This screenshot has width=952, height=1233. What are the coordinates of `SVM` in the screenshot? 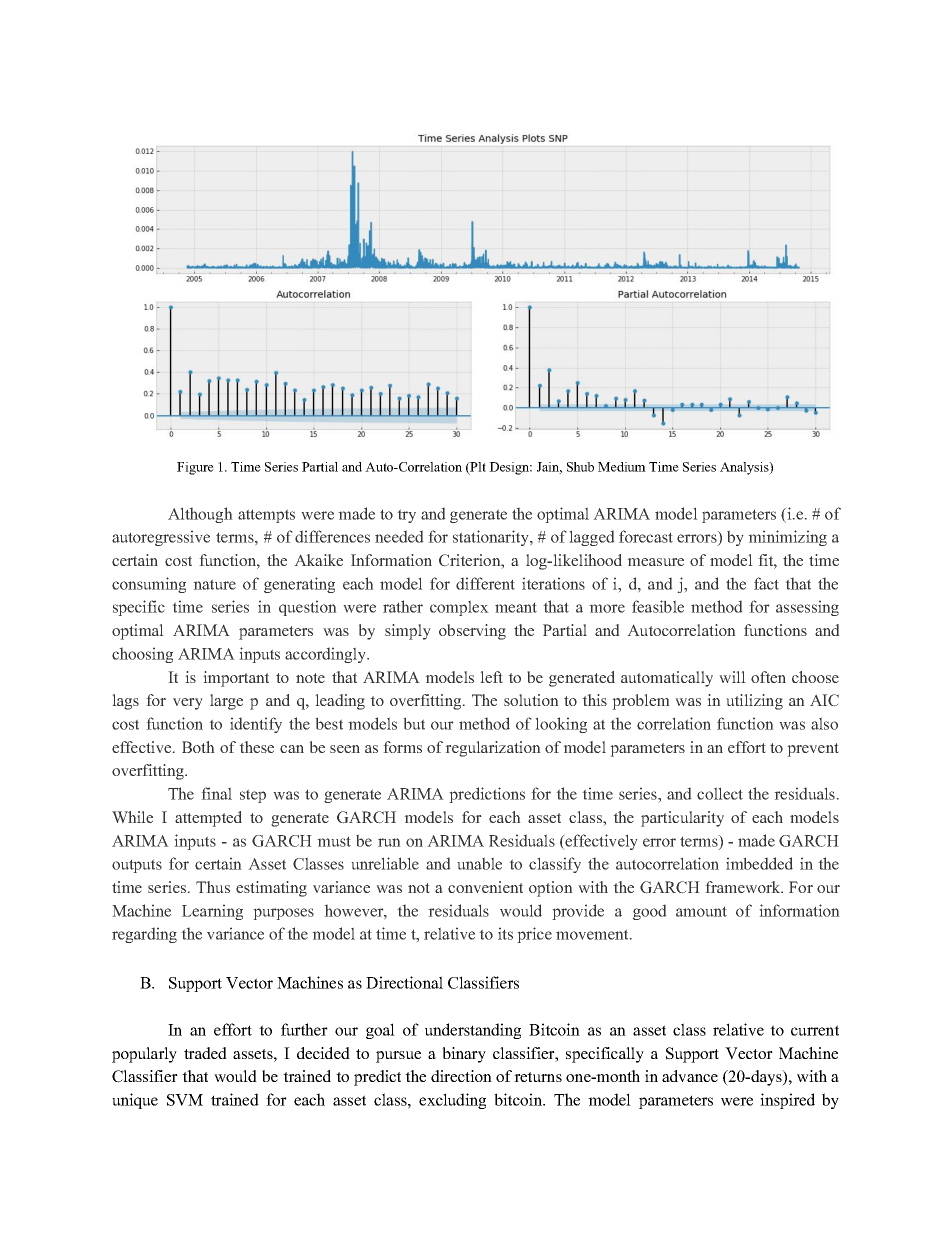 It's located at (185, 1100).
